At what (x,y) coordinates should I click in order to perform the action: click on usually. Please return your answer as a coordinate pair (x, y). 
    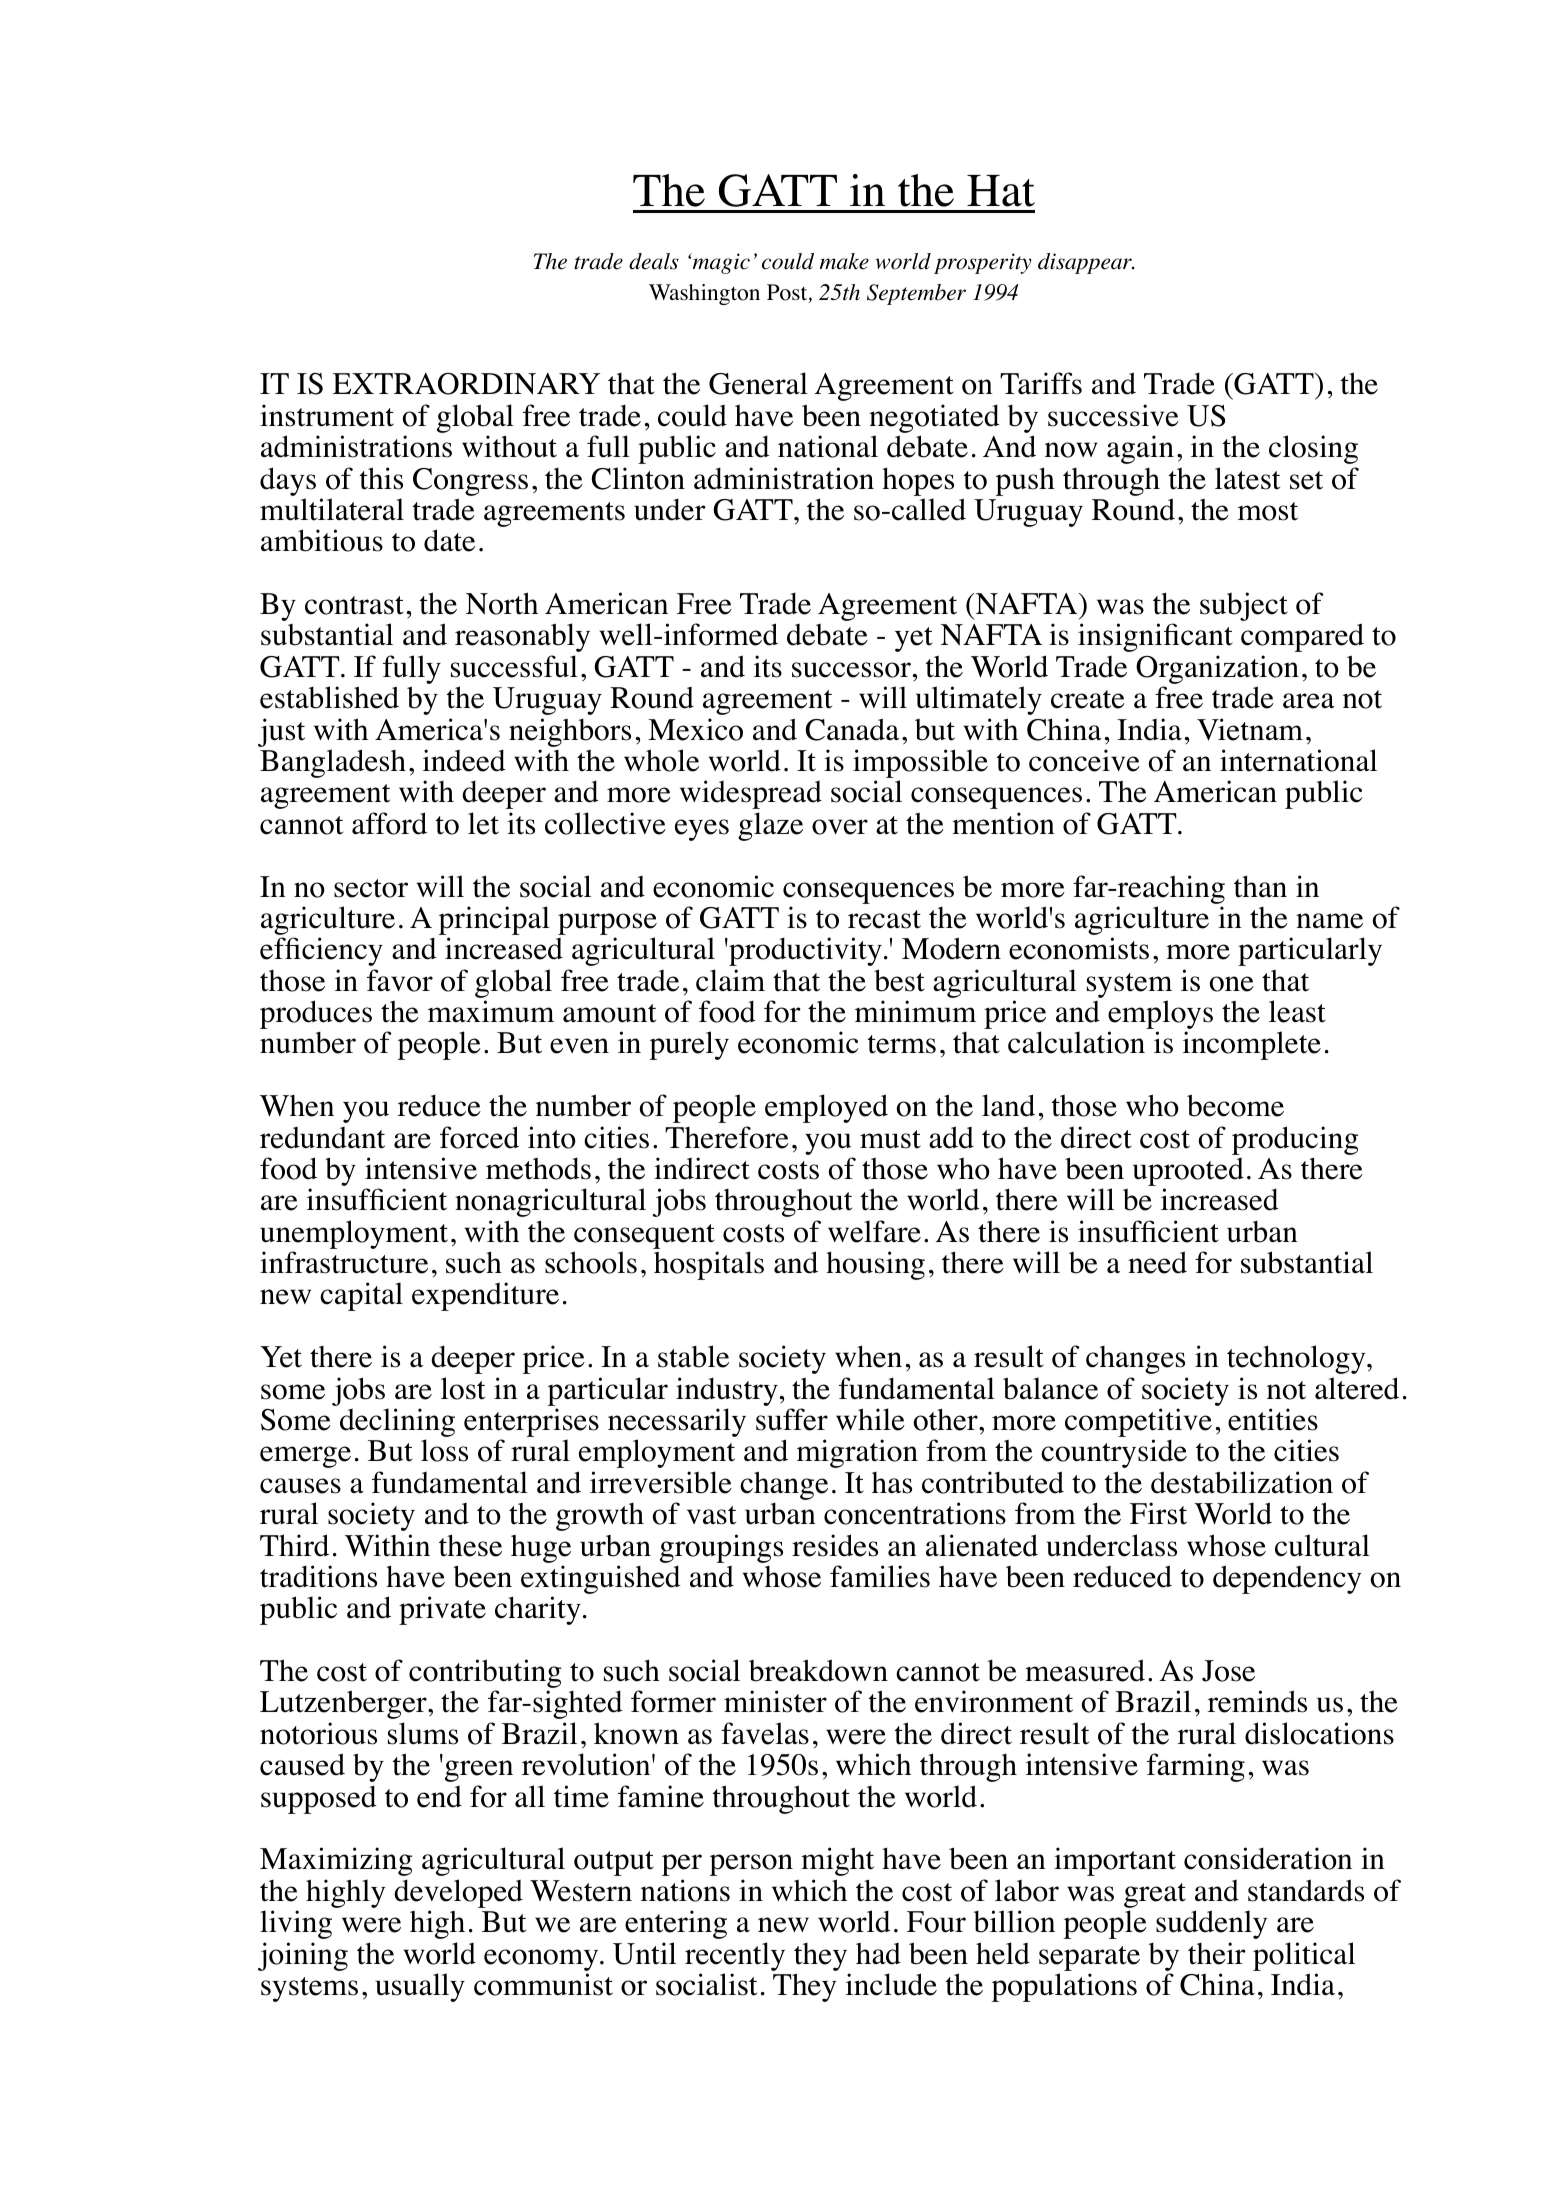
    Looking at the image, I should click on (420, 1987).
